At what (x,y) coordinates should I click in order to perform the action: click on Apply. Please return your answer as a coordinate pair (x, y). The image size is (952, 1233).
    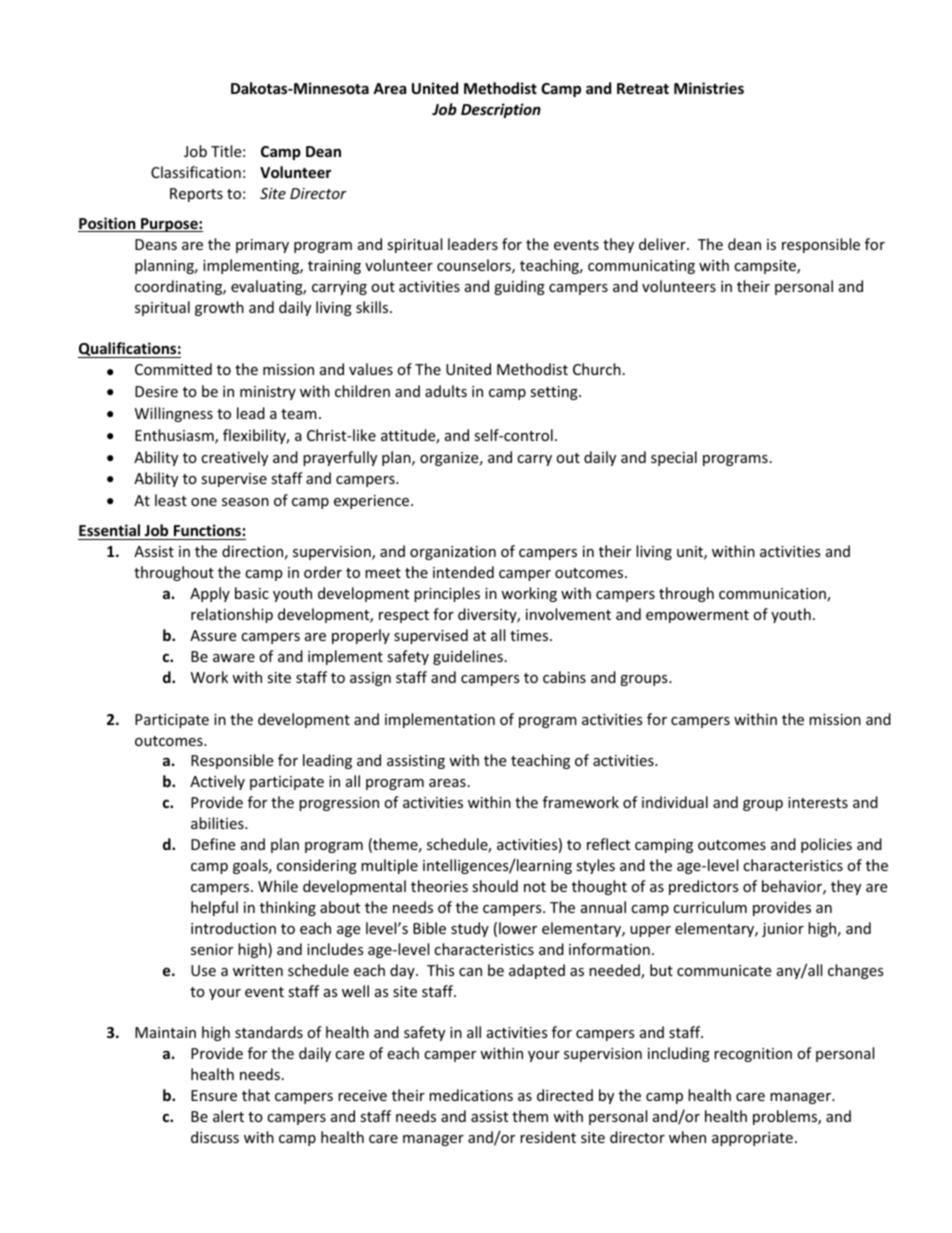
    Looking at the image, I should click on (210, 594).
